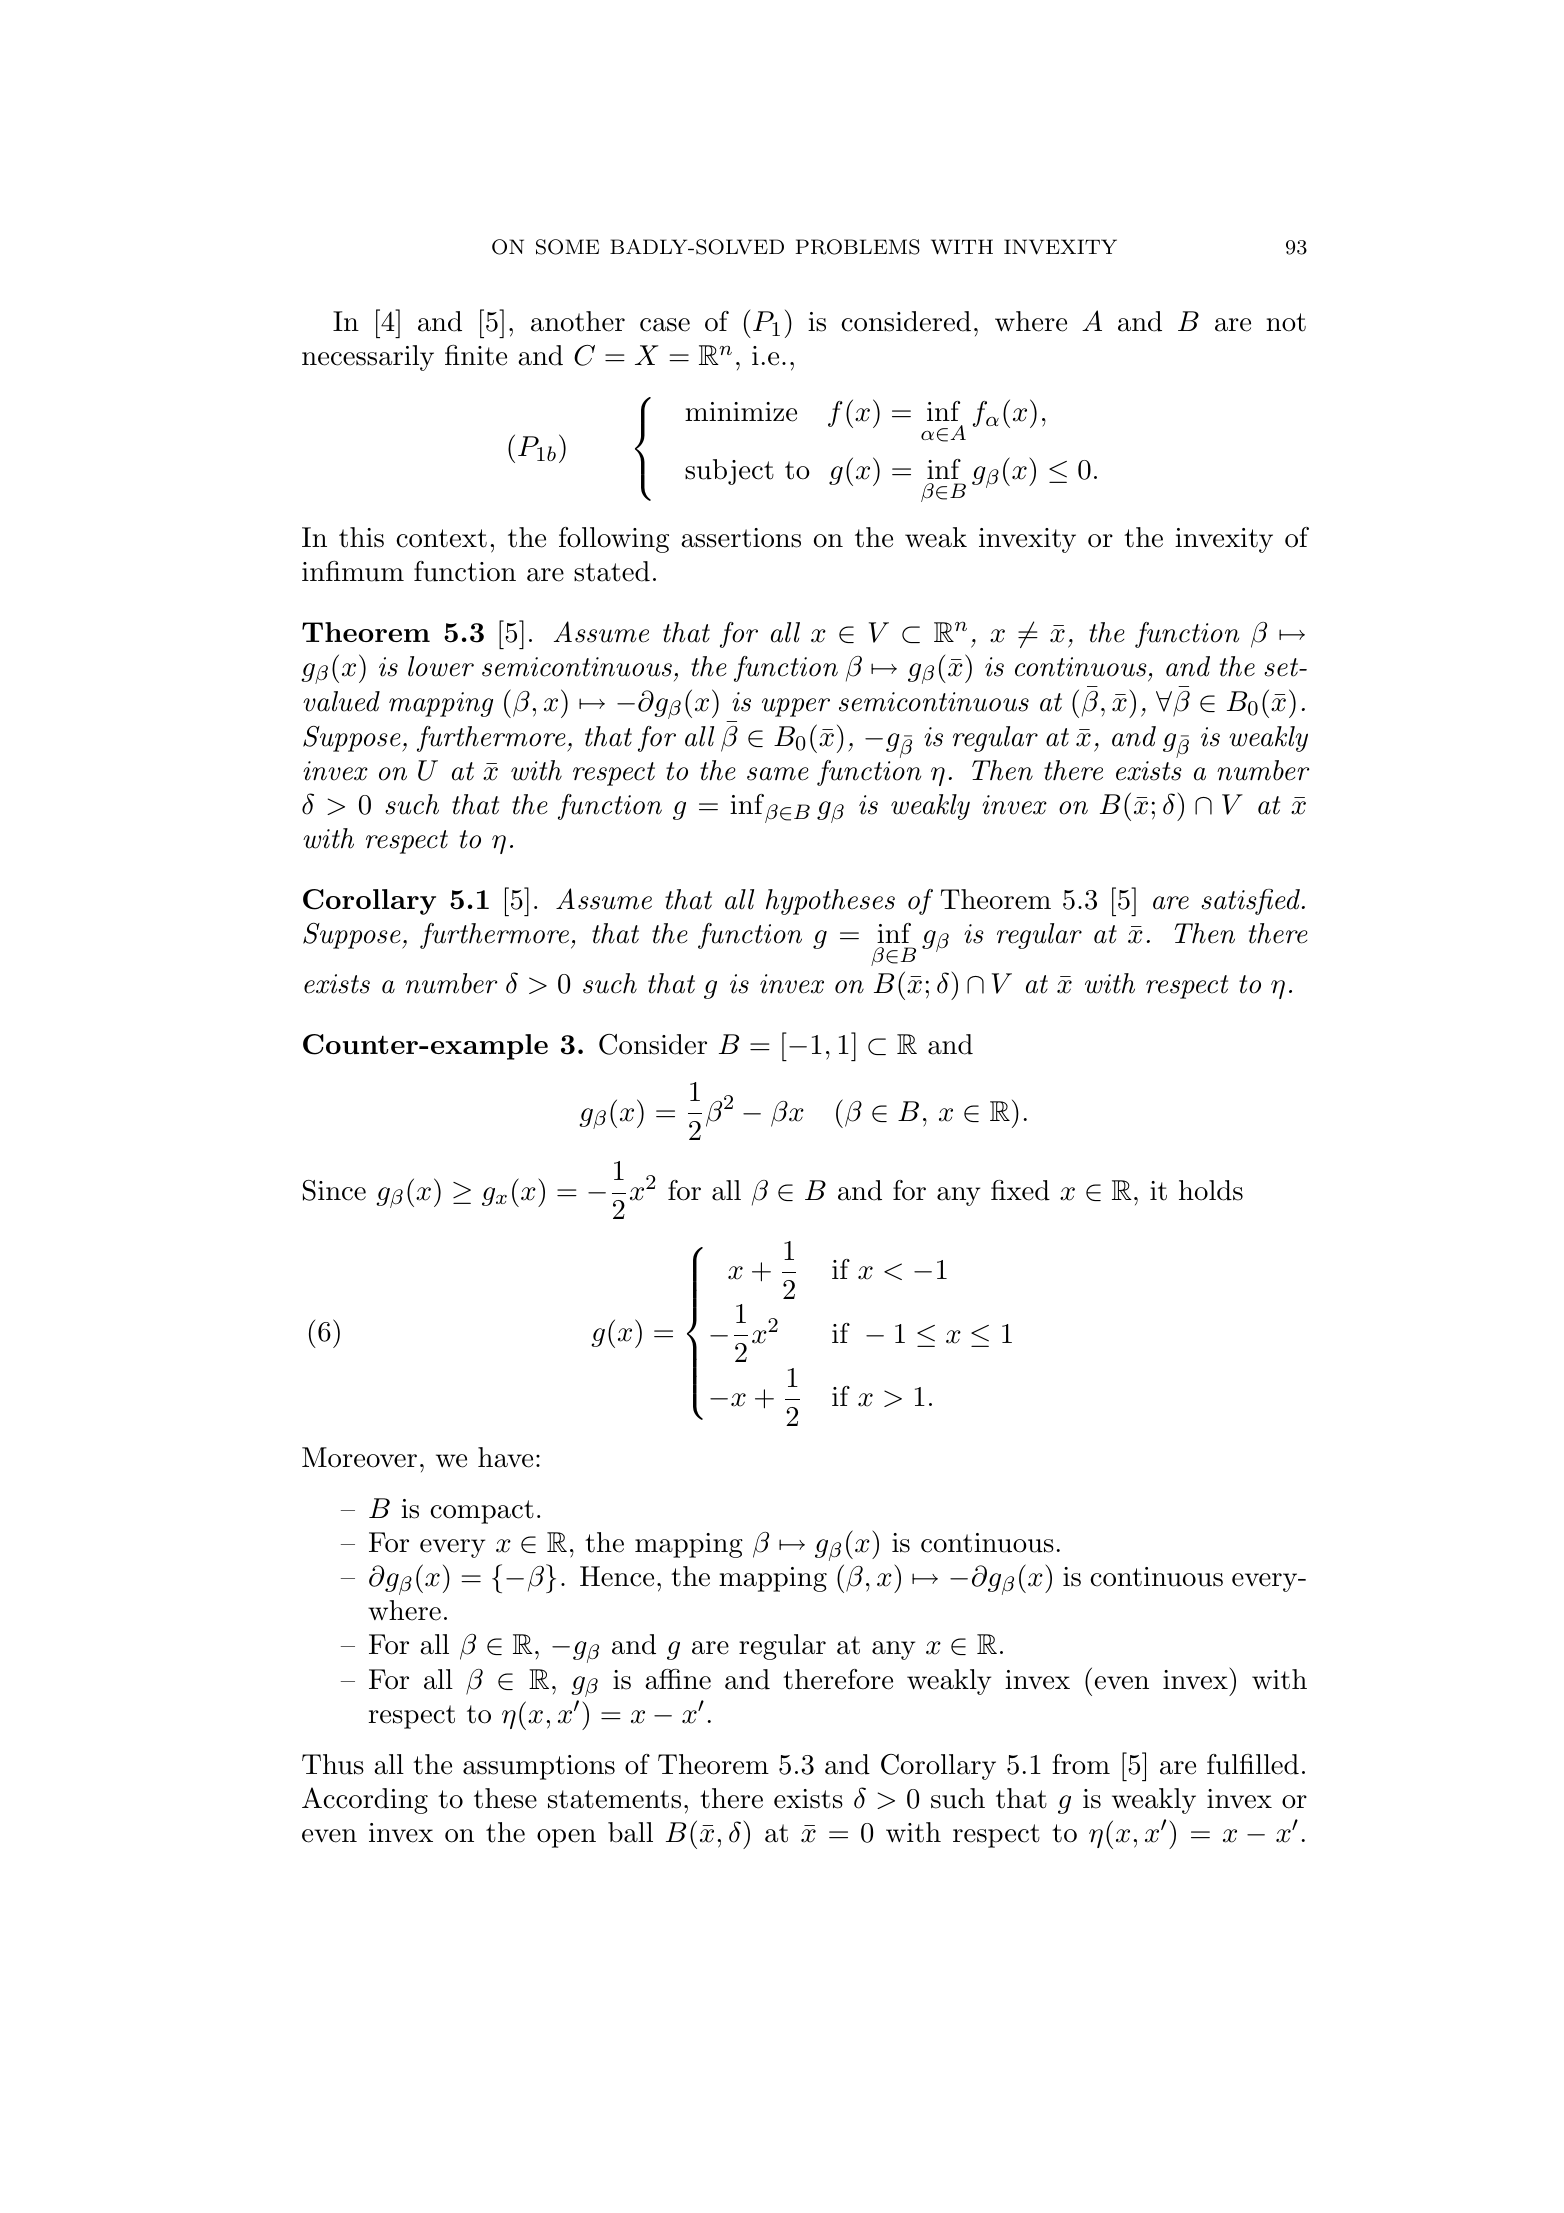  What do you see at coordinates (741, 412) in the image?
I see `minimize` at bounding box center [741, 412].
